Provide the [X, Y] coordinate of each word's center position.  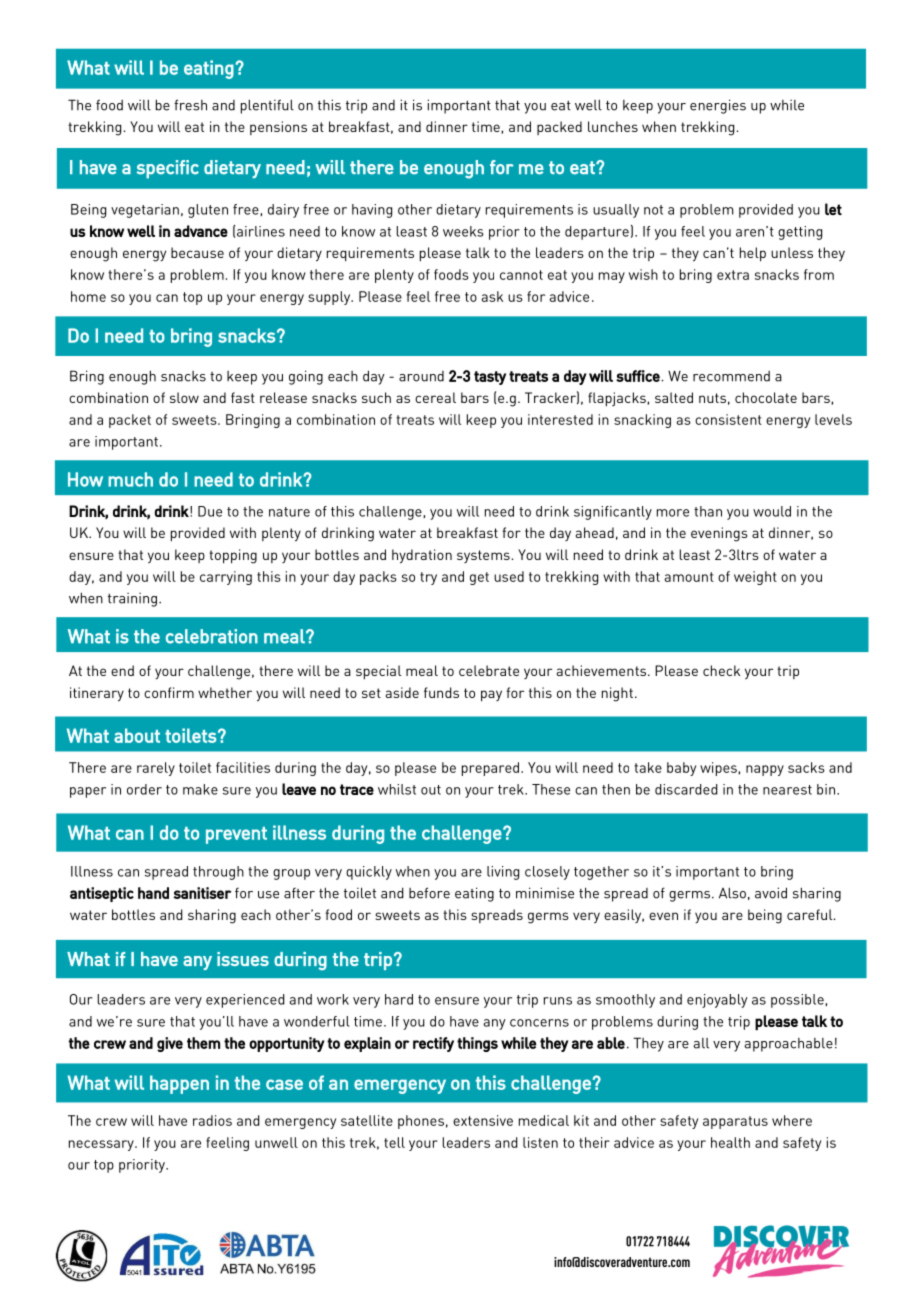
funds [441, 692]
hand [153, 893]
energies [718, 106]
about [137, 735]
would [772, 511]
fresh [190, 105]
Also [732, 893]
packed [559, 128]
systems [484, 556]
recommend [731, 376]
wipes [719, 769]
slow [184, 397]
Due [210, 511]
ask [492, 296]
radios [212, 1120]
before [429, 893]
